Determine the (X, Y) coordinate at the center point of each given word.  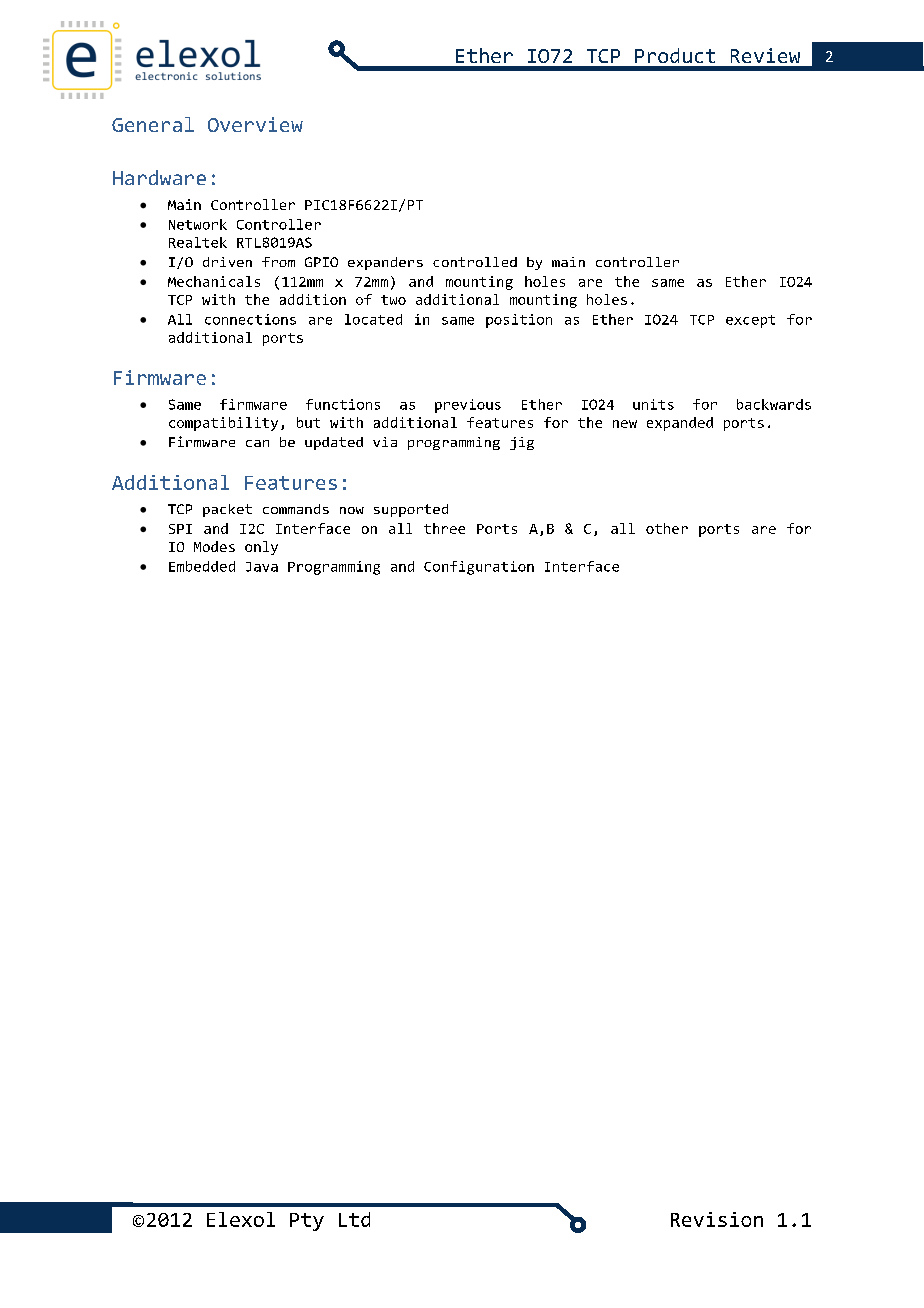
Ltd (354, 1219)
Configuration (479, 568)
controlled (475, 262)
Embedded (202, 566)
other (667, 528)
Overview (255, 124)
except (750, 321)
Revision (717, 1219)
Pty (307, 1222)
